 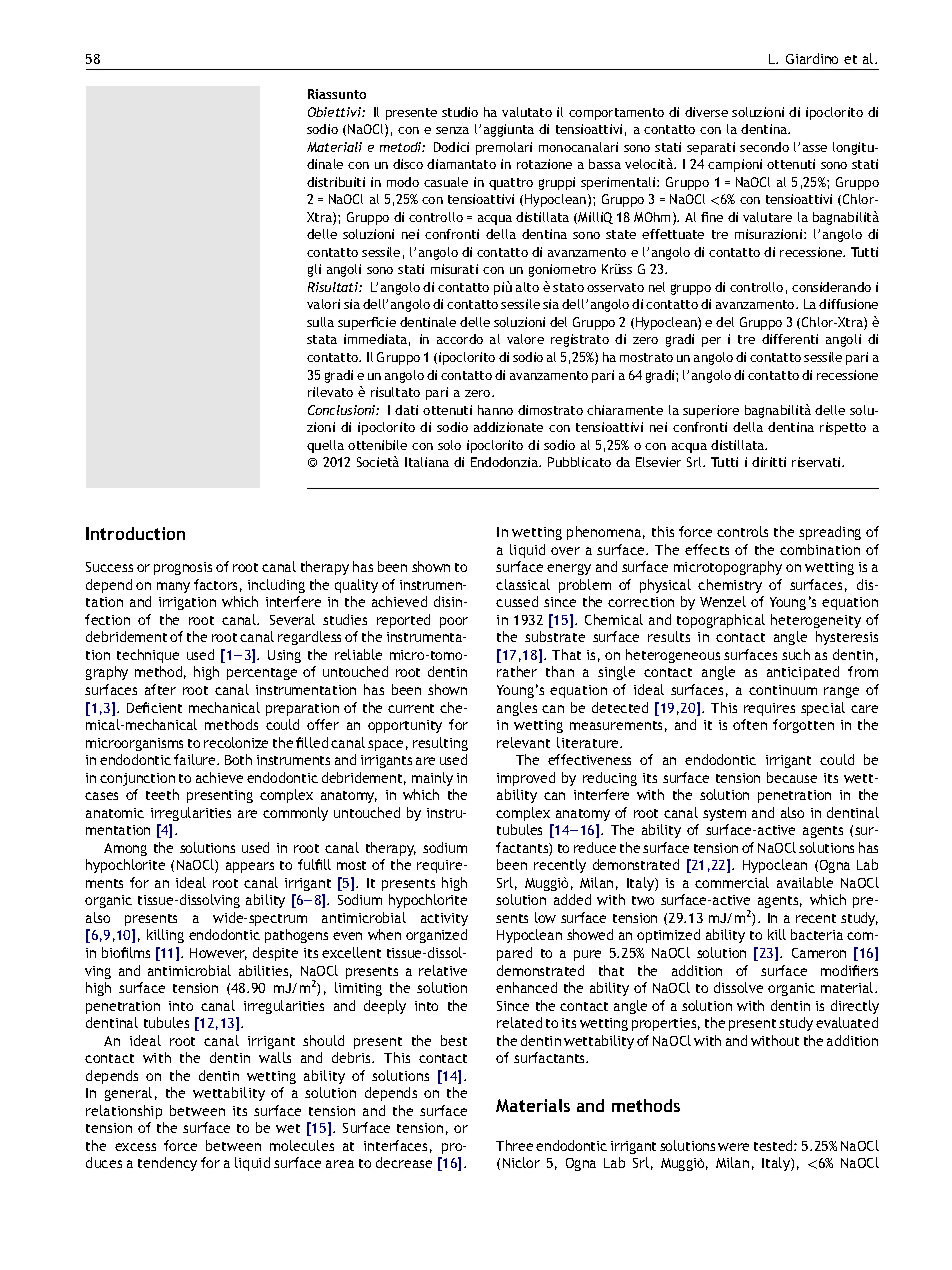 What do you see at coordinates (444, 919) in the page?
I see `activity` at bounding box center [444, 919].
